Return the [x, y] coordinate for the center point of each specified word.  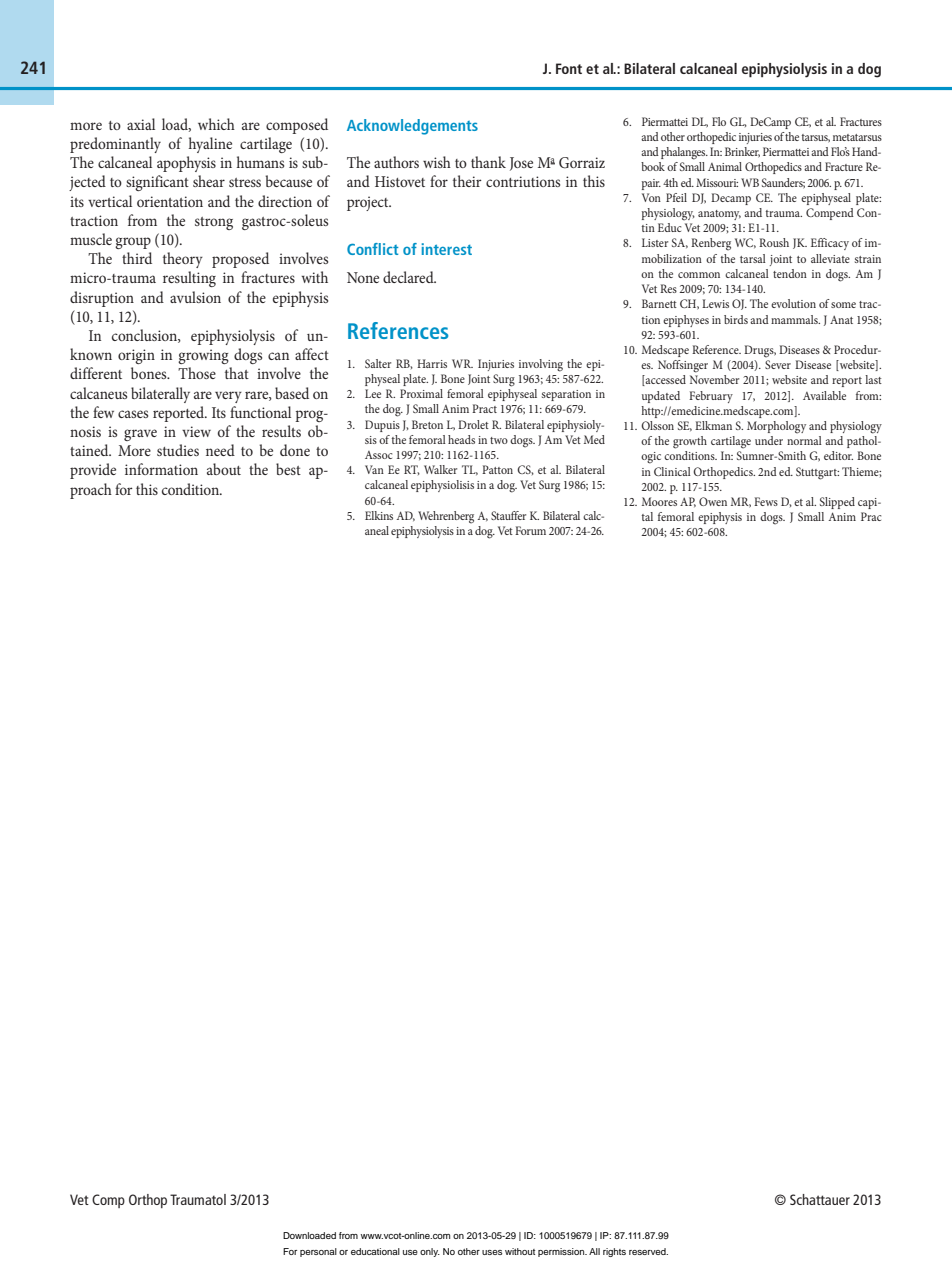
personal [318, 1252]
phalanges [684, 153]
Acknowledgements [412, 127]
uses [492, 1252]
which [216, 124]
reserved [648, 1251]
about [224, 469]
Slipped [837, 503]
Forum [530, 530]
